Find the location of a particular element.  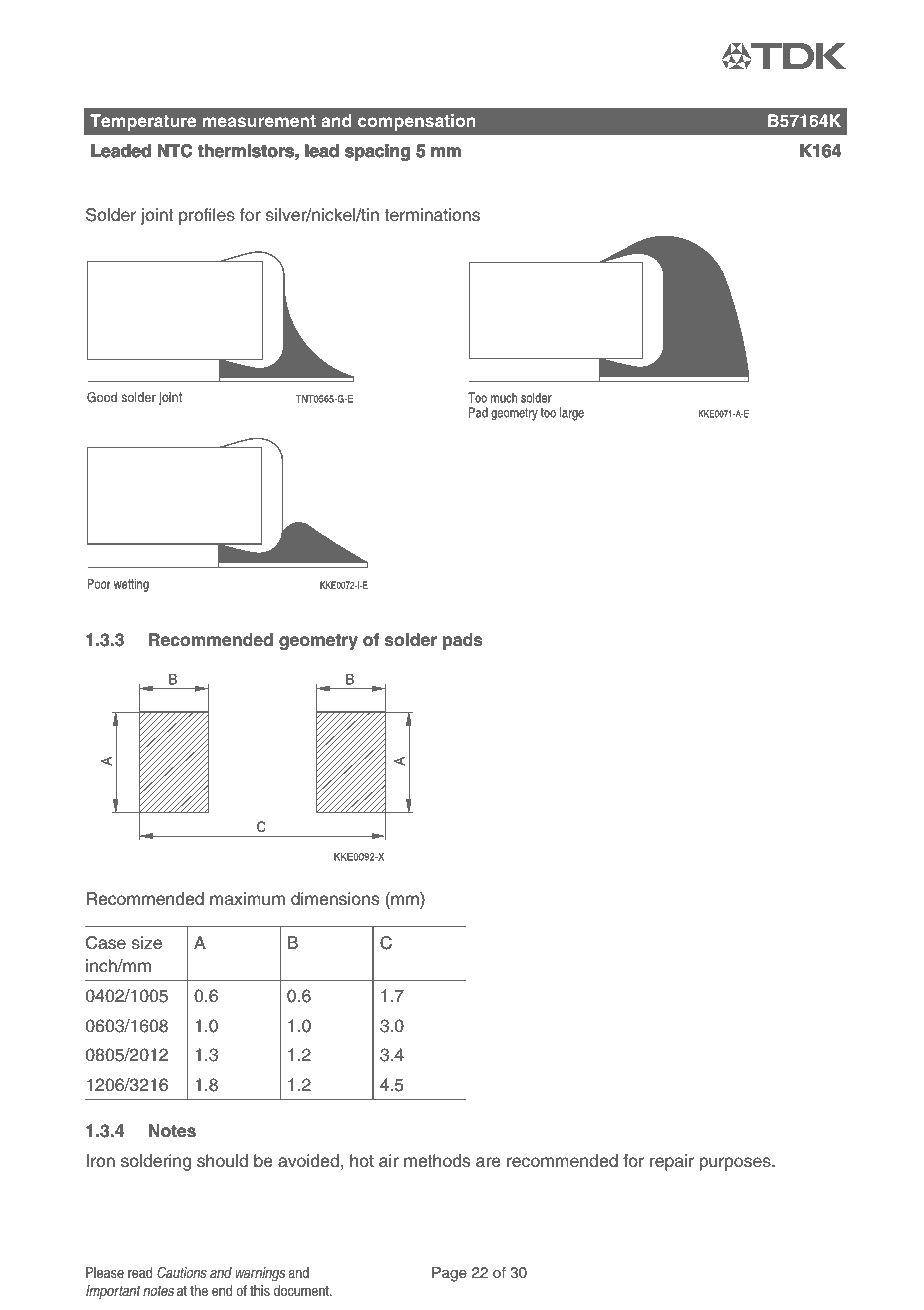

NTC is located at coordinates (175, 151).
